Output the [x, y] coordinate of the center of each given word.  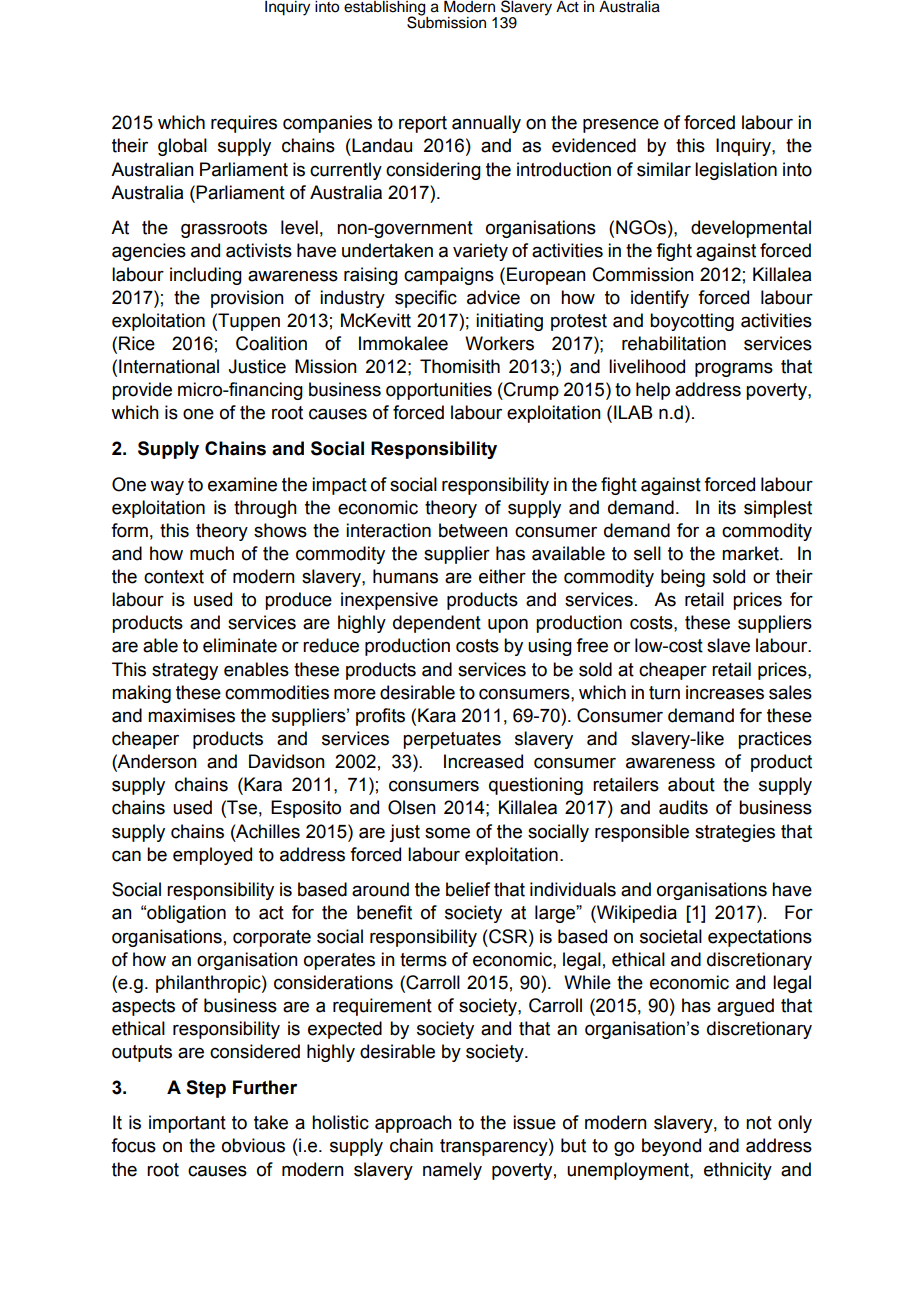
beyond [671, 1147]
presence [621, 126]
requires [244, 124]
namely [452, 1171]
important [187, 1124]
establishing [386, 9]
